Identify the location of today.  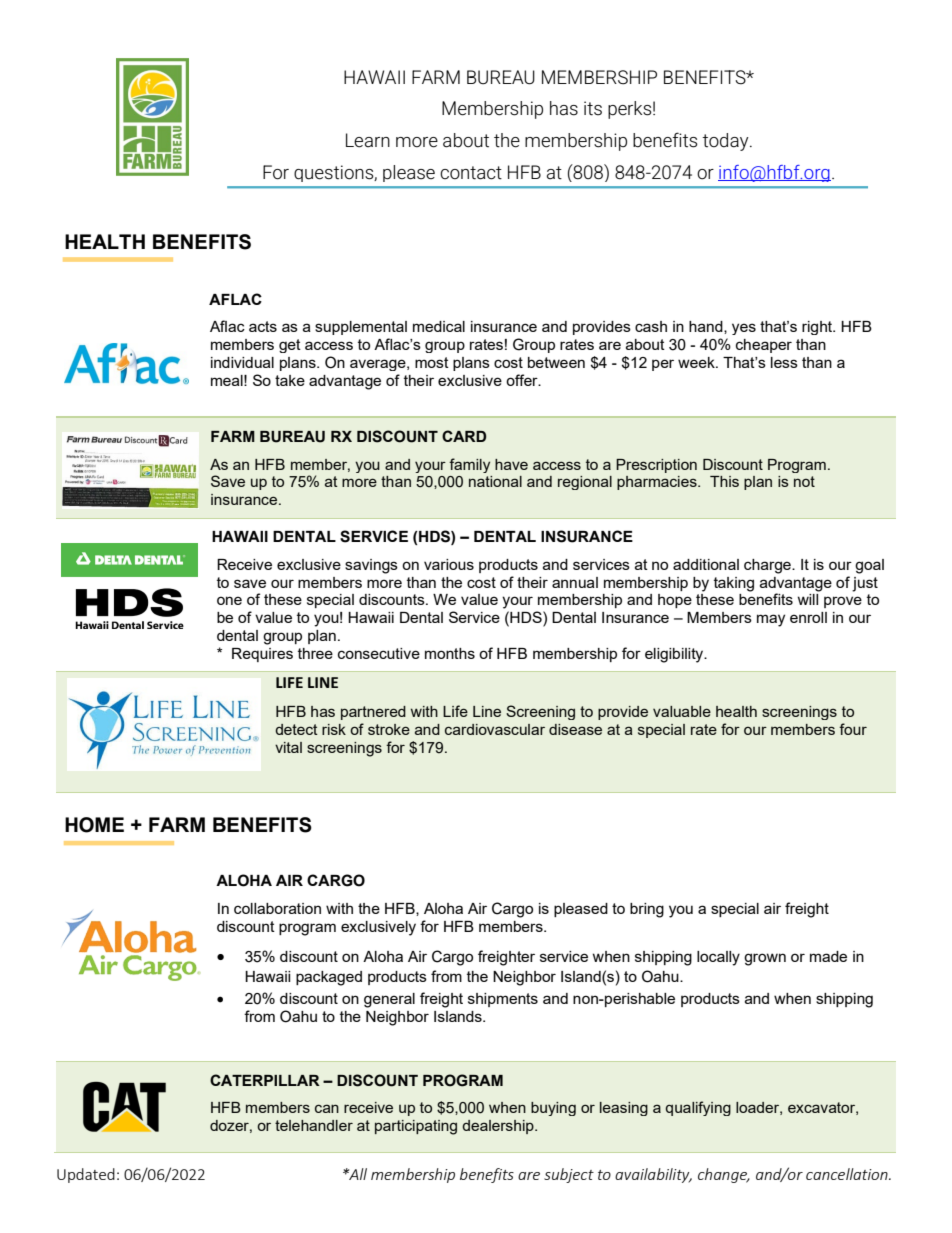
(726, 142).
